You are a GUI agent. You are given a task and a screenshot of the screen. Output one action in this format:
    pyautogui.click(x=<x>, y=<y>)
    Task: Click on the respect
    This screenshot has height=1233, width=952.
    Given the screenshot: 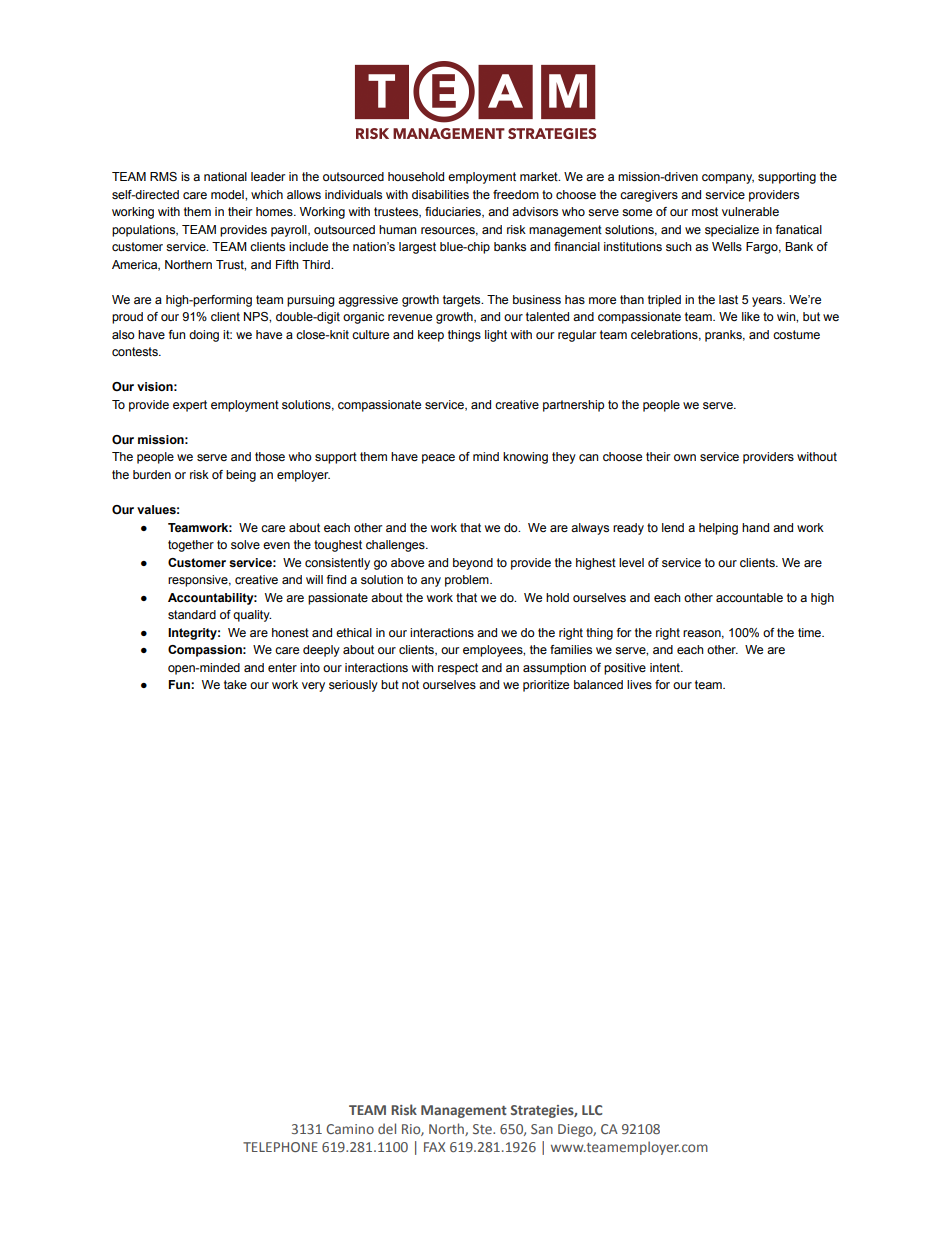 What is the action you would take?
    pyautogui.click(x=458, y=669)
